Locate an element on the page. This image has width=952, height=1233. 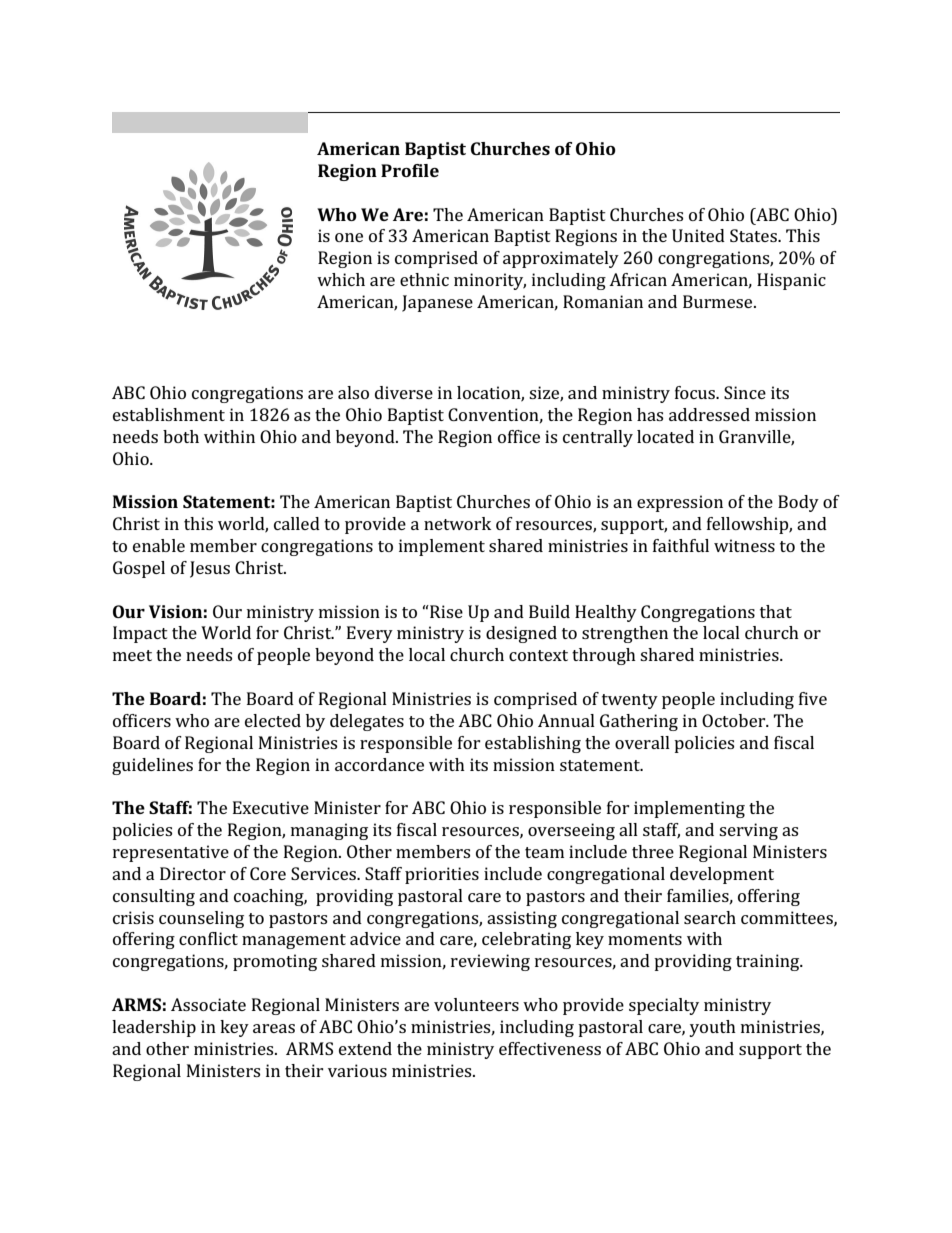
October is located at coordinates (735, 720).
